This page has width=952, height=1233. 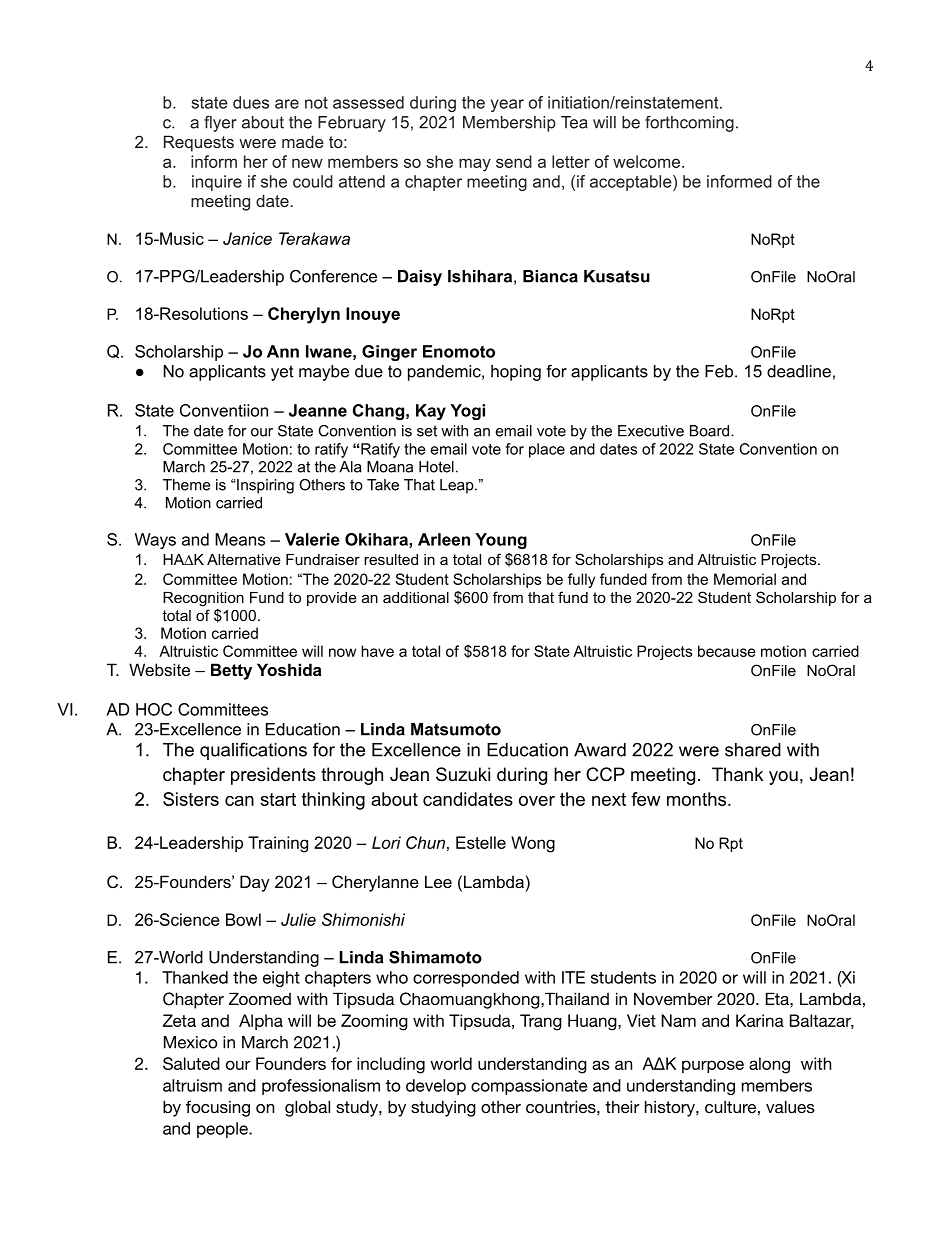 What do you see at coordinates (463, 774) in the page?
I see `Suzuki` at bounding box center [463, 774].
